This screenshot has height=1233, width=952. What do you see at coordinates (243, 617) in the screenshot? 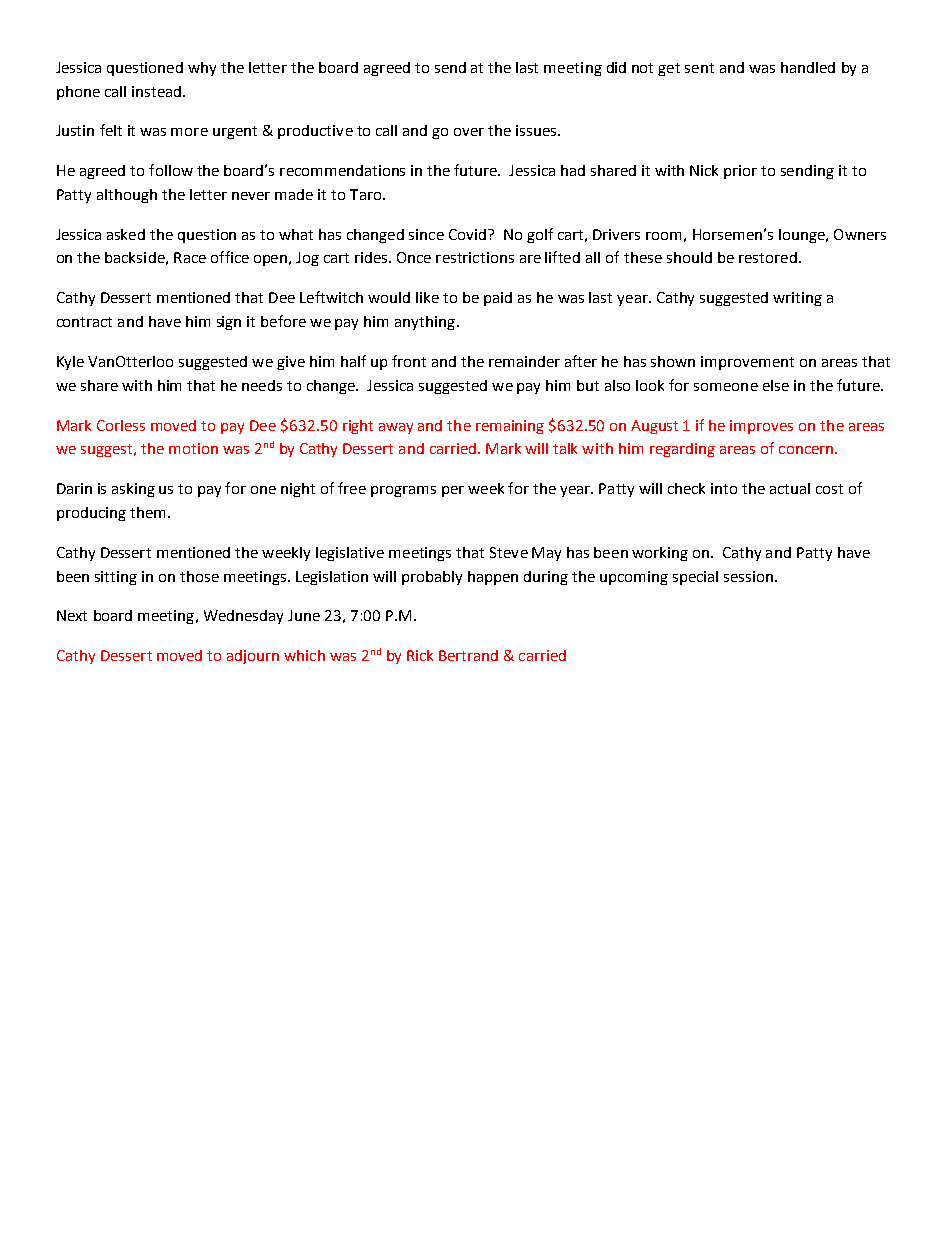
I see `Wednesday` at bounding box center [243, 617].
